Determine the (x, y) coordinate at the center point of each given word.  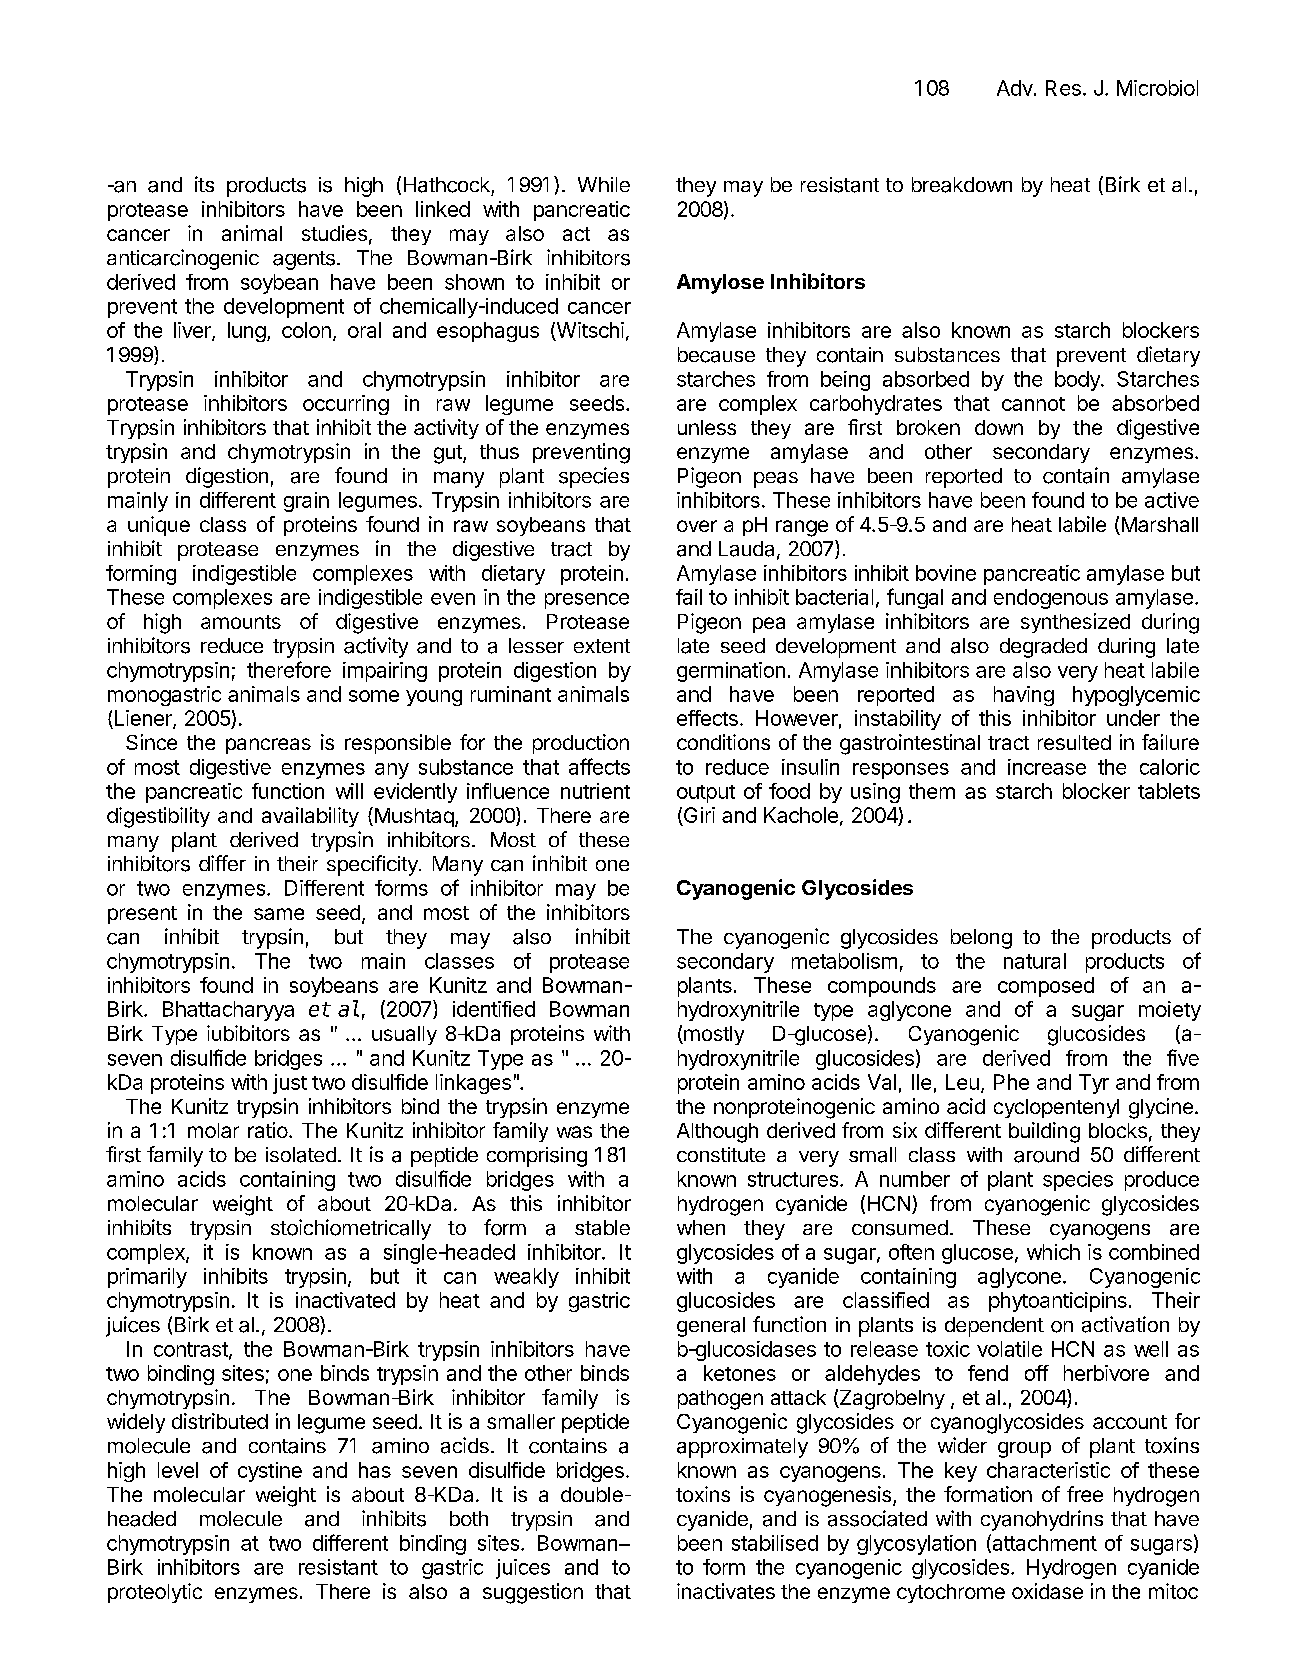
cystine (270, 1472)
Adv (1016, 88)
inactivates (726, 1591)
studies (334, 233)
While (604, 184)
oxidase (1047, 1591)
